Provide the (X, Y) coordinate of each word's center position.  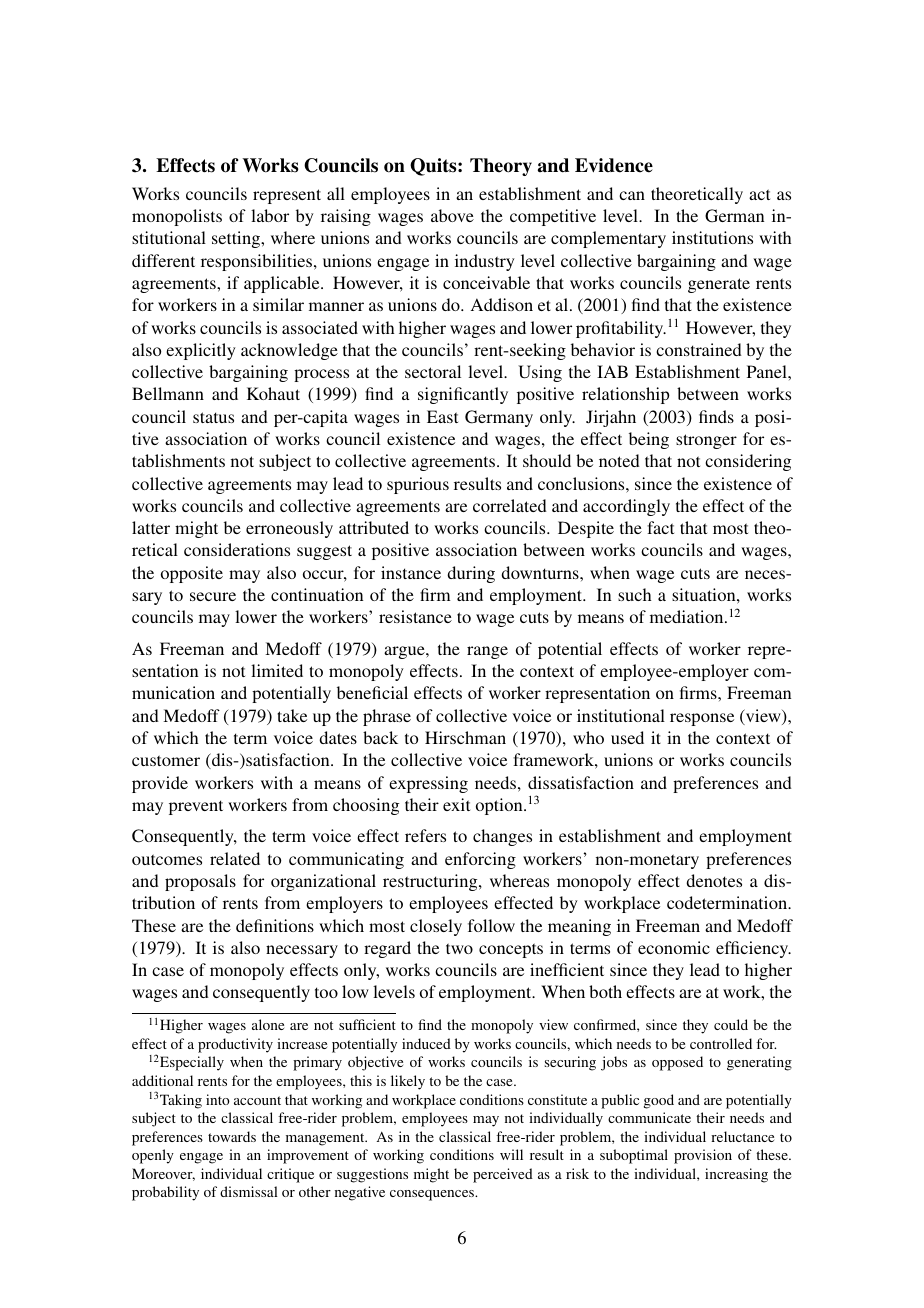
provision (703, 1156)
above (452, 215)
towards (232, 1136)
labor (270, 215)
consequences (433, 1195)
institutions (712, 237)
